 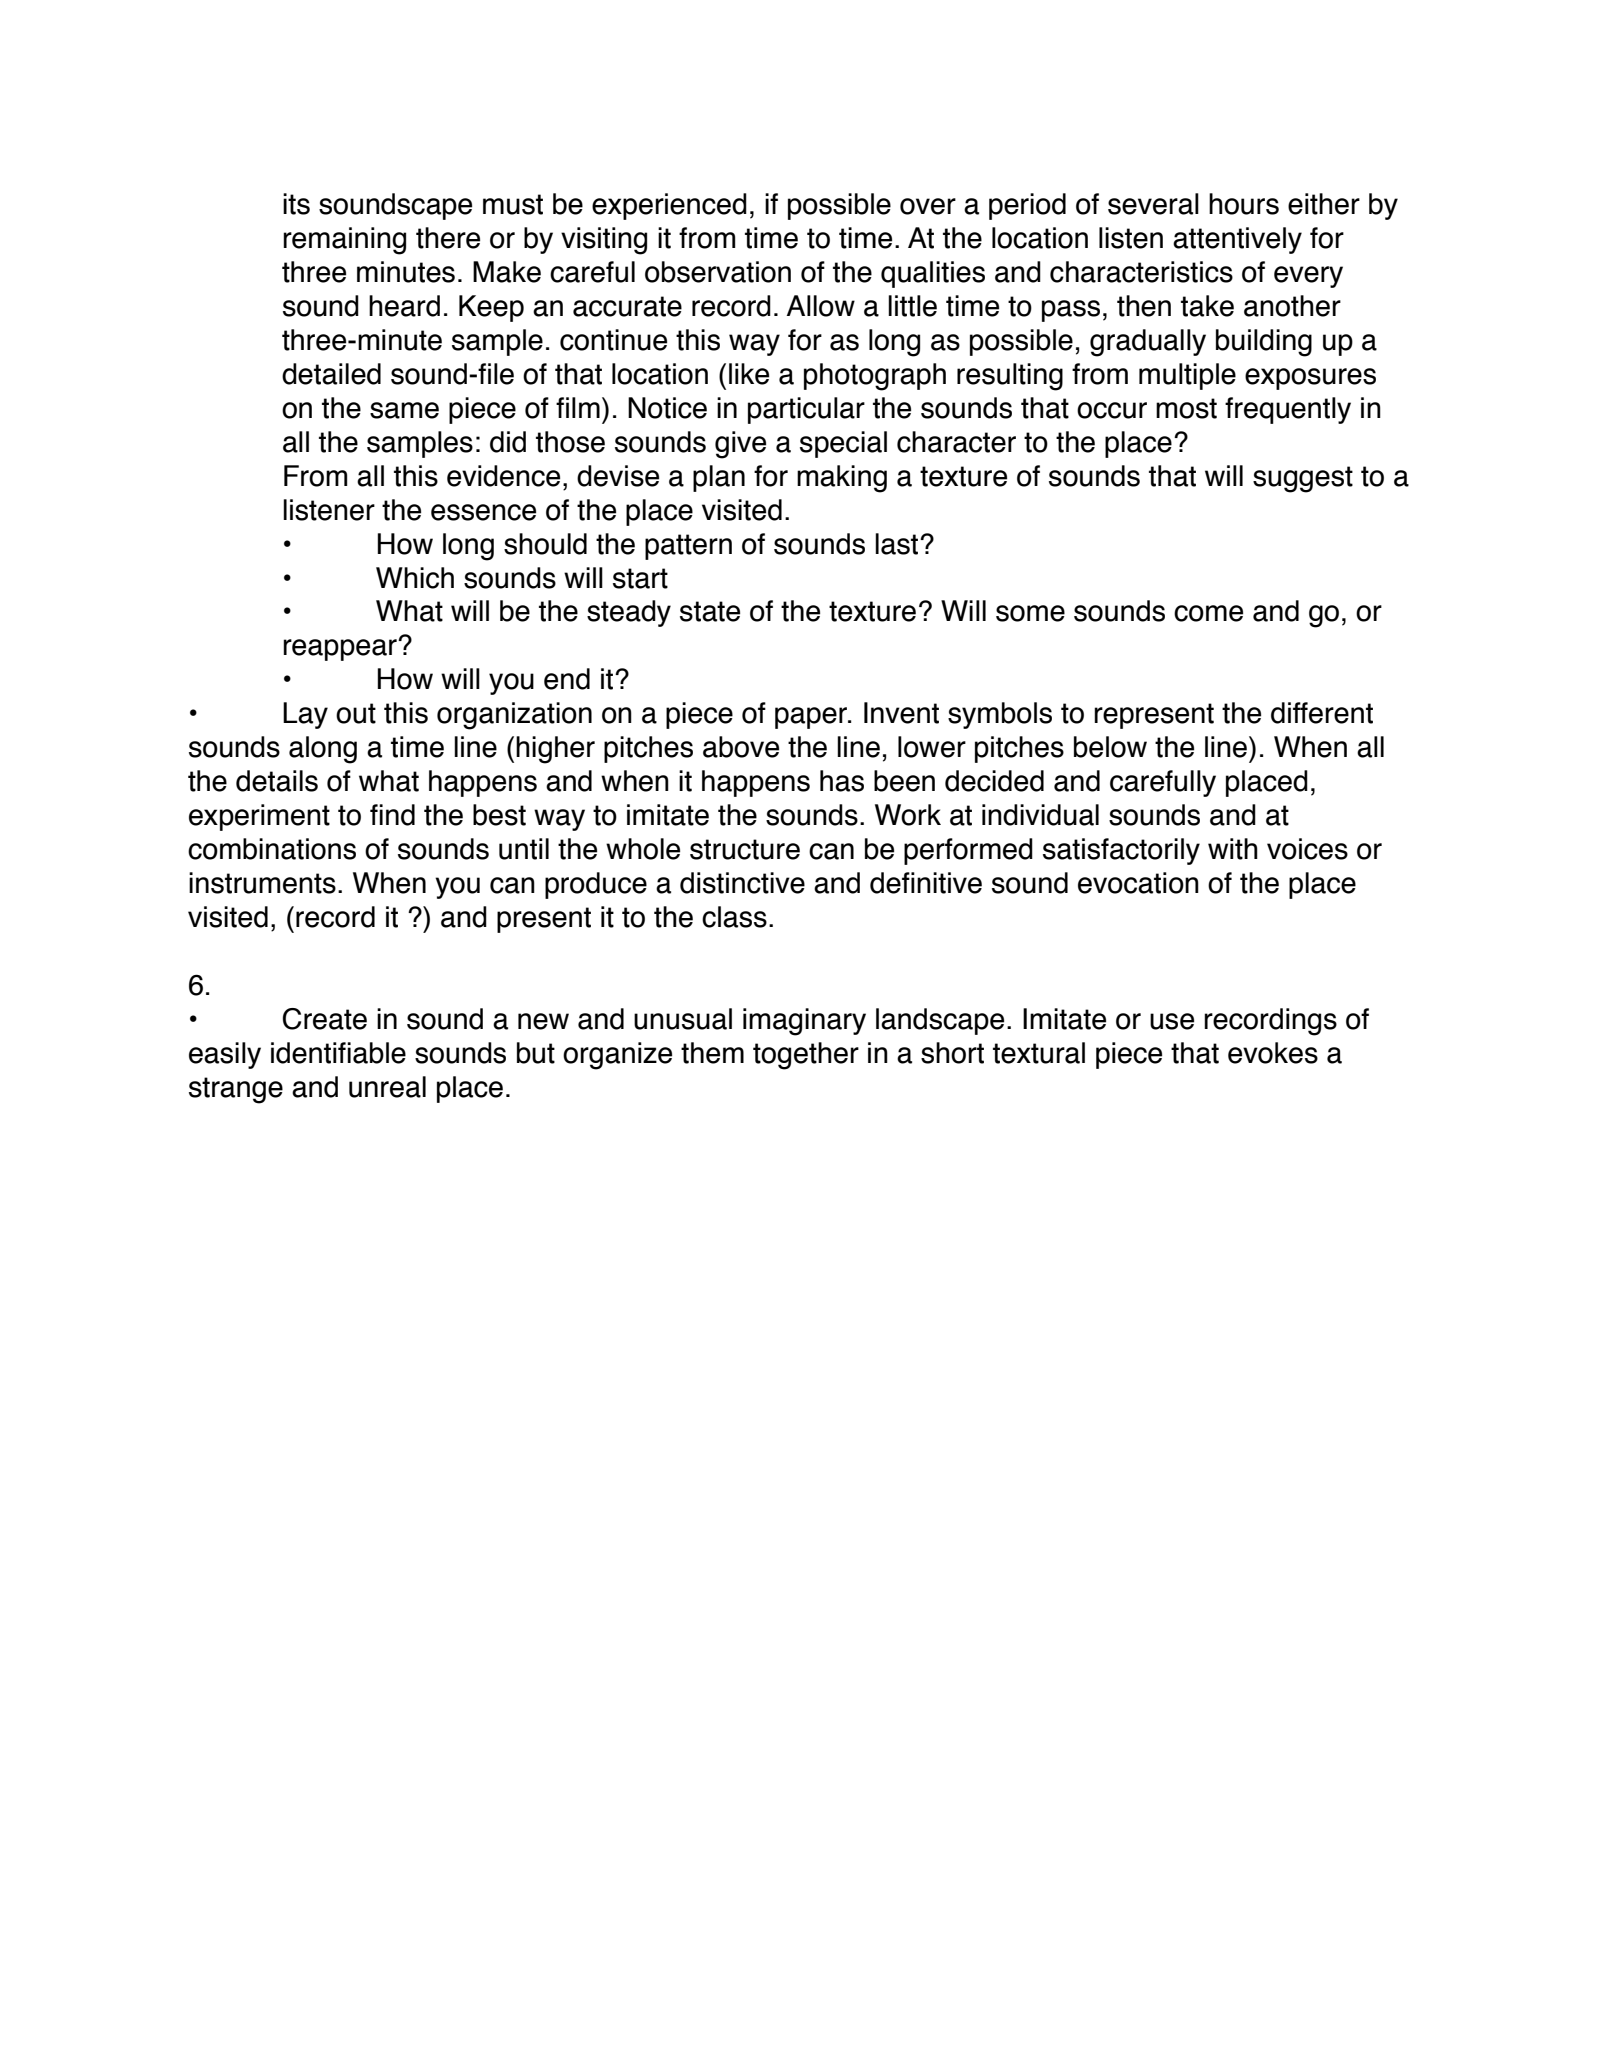 I want to click on find, so click(x=392, y=815).
